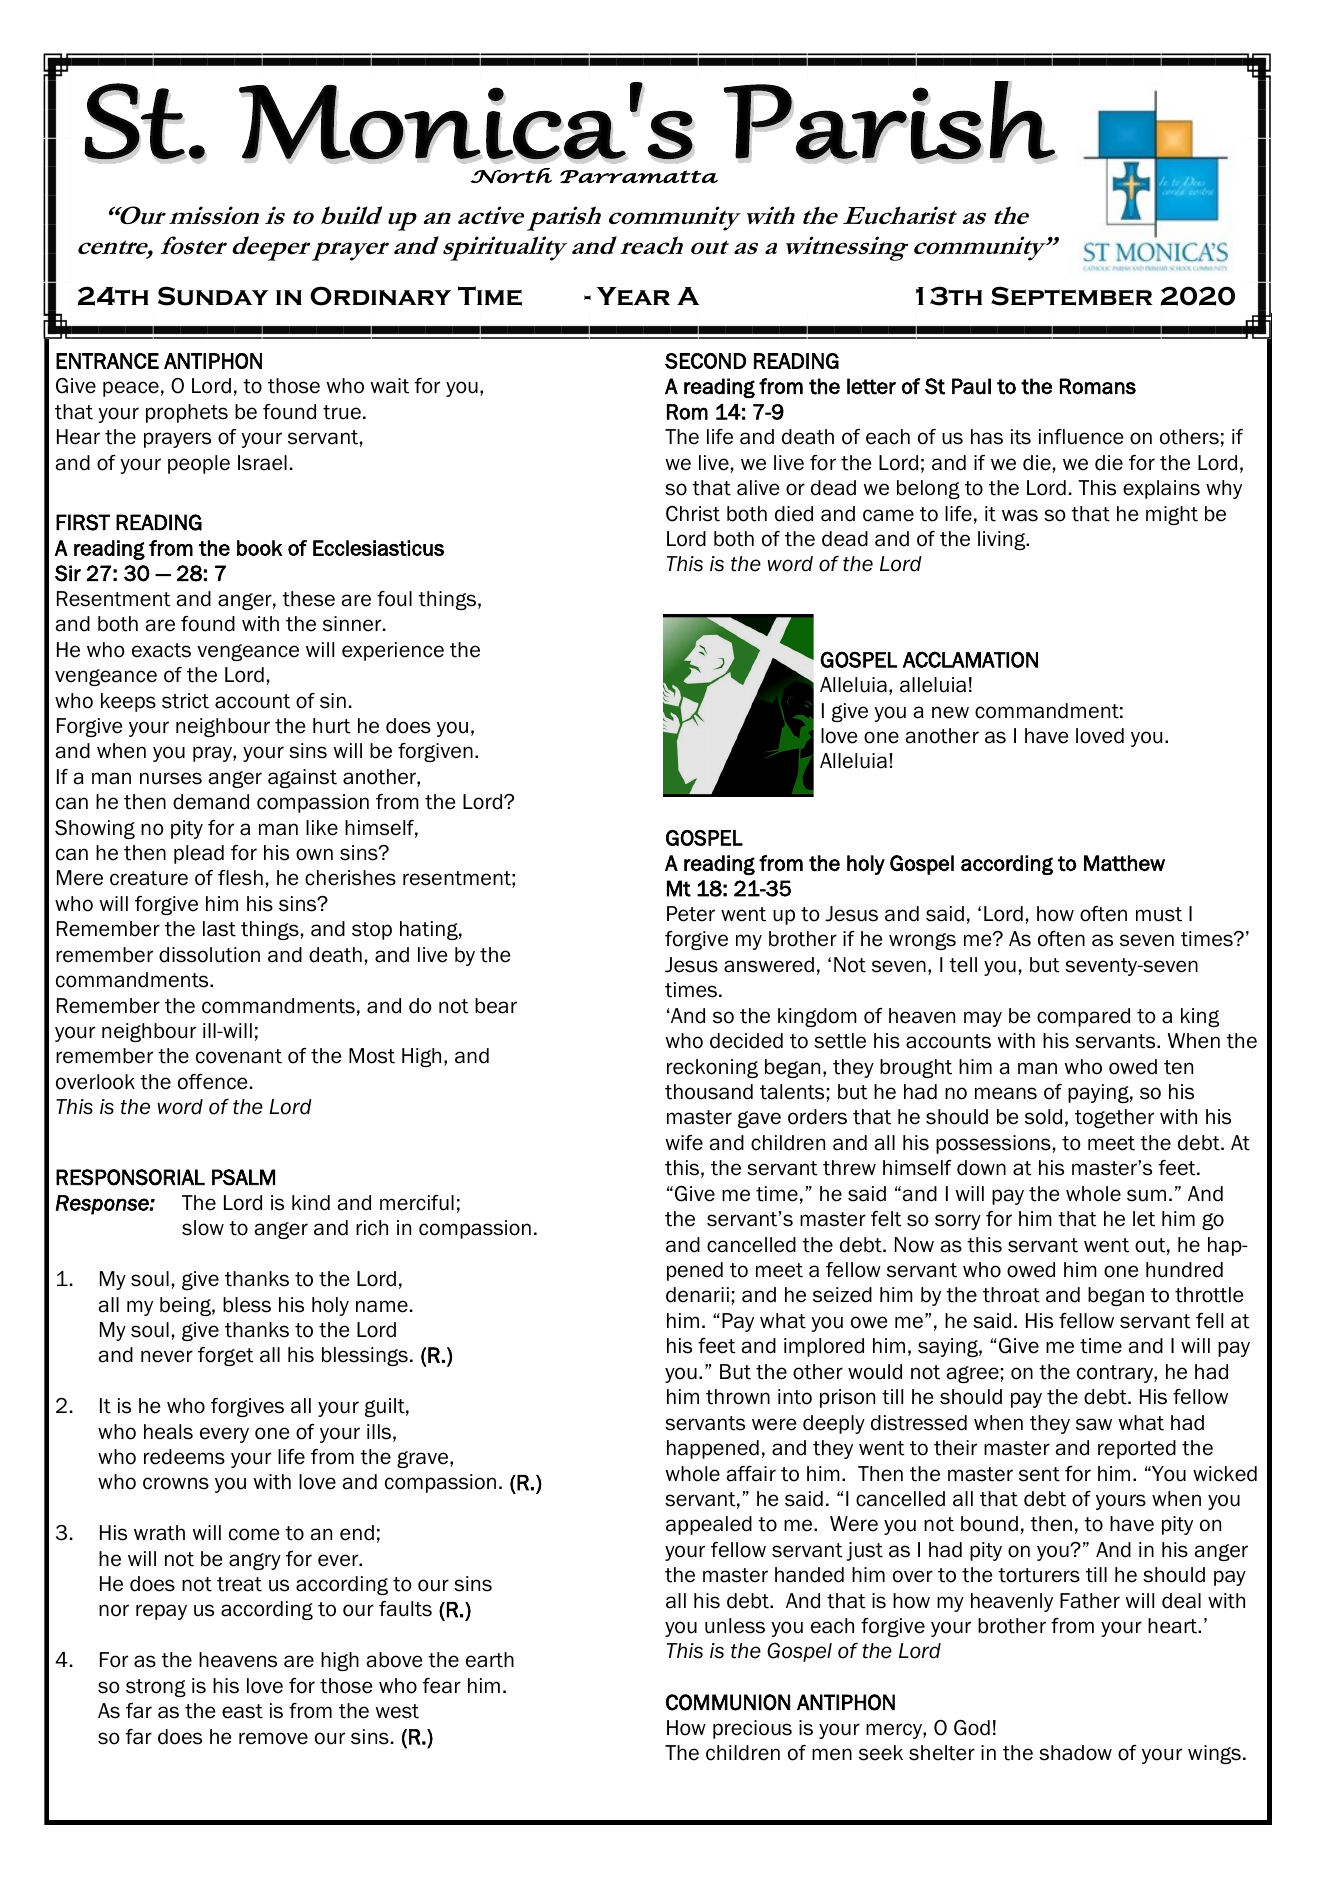 Image resolution: width=1335 pixels, height=1888 pixels. What do you see at coordinates (970, 659) in the page?
I see `ACCLAMATION` at bounding box center [970, 659].
